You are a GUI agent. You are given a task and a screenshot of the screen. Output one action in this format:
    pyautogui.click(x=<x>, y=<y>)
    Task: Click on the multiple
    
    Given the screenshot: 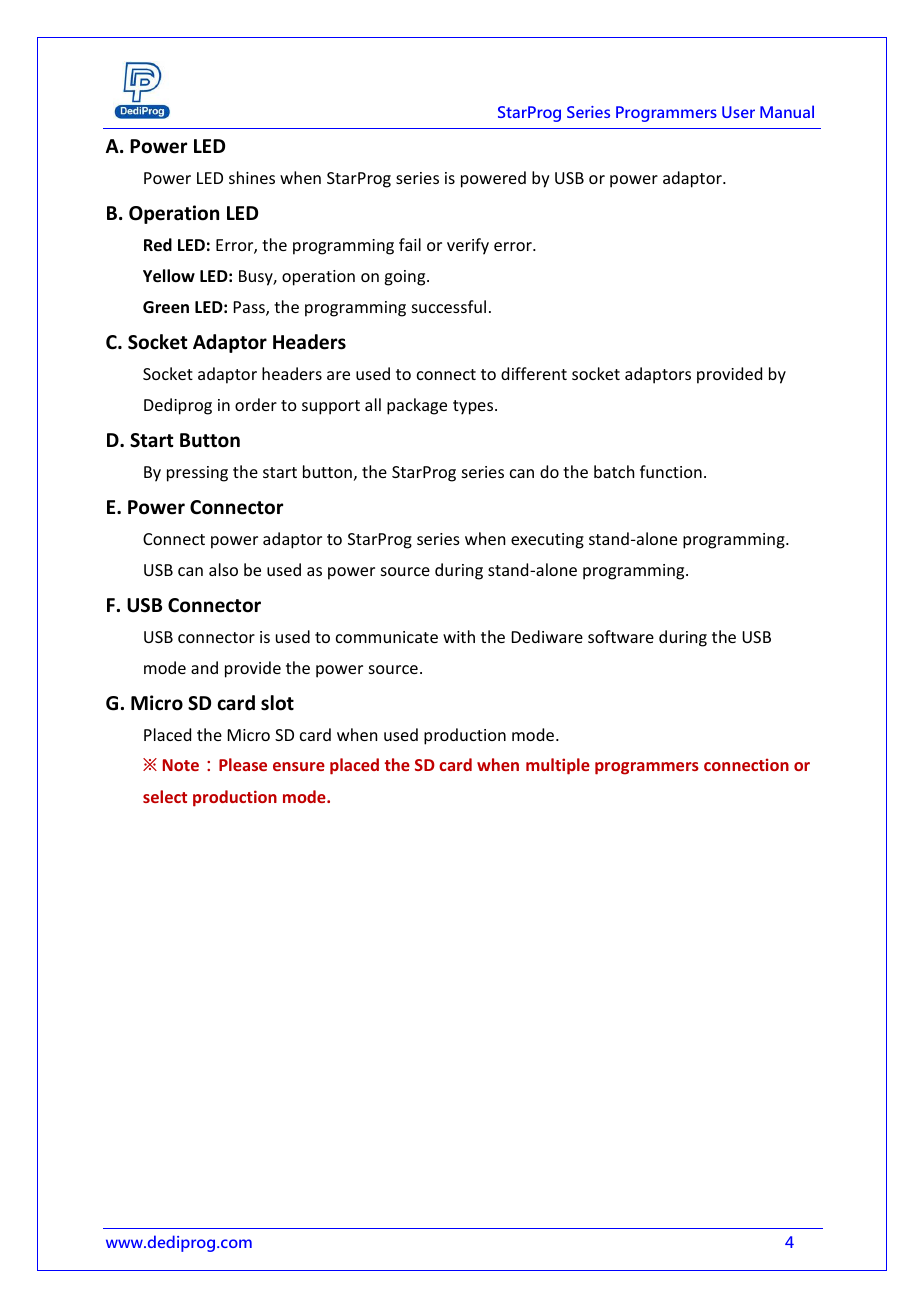 What is the action you would take?
    pyautogui.click(x=558, y=766)
